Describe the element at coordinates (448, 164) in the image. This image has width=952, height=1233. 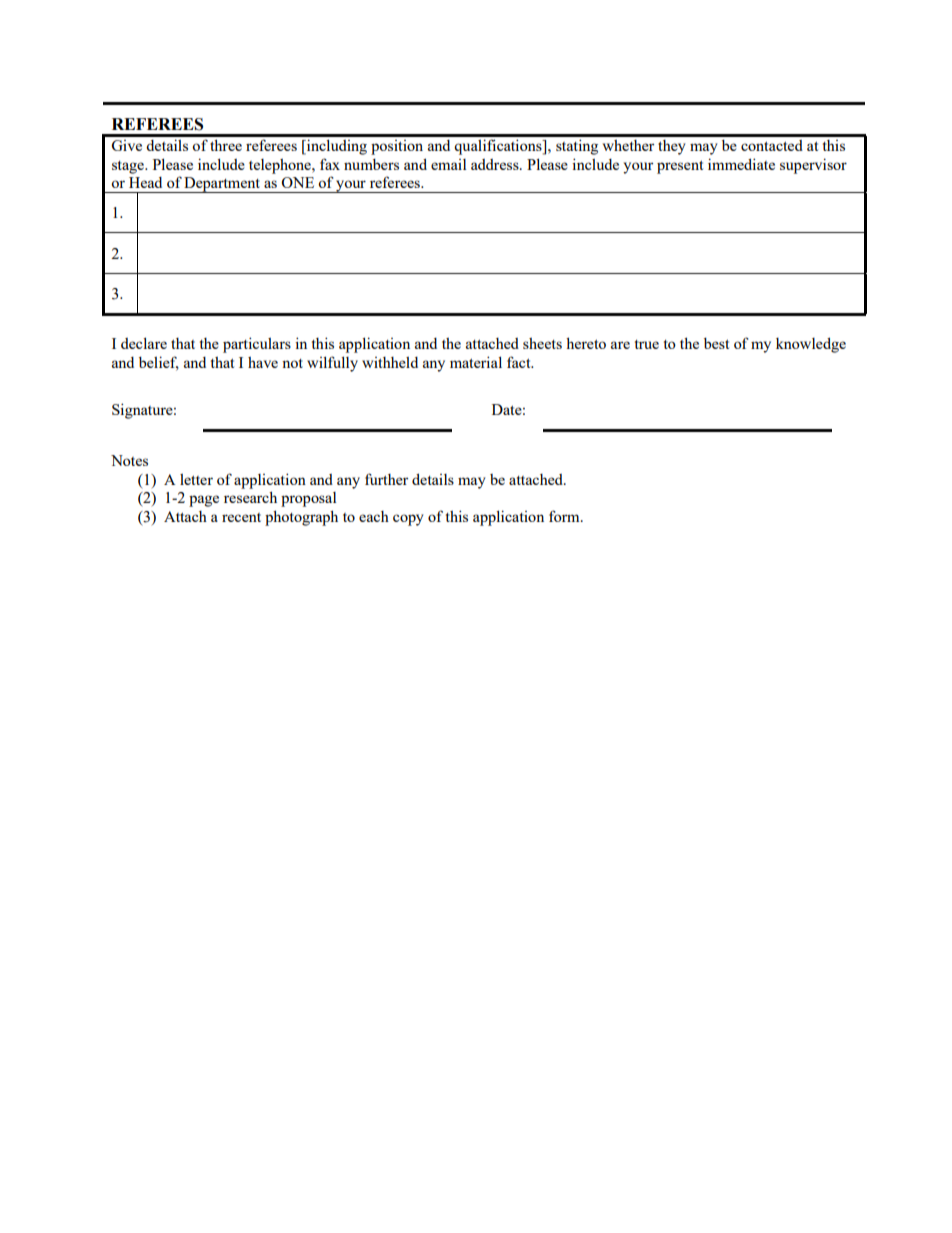
I see `email` at that location.
